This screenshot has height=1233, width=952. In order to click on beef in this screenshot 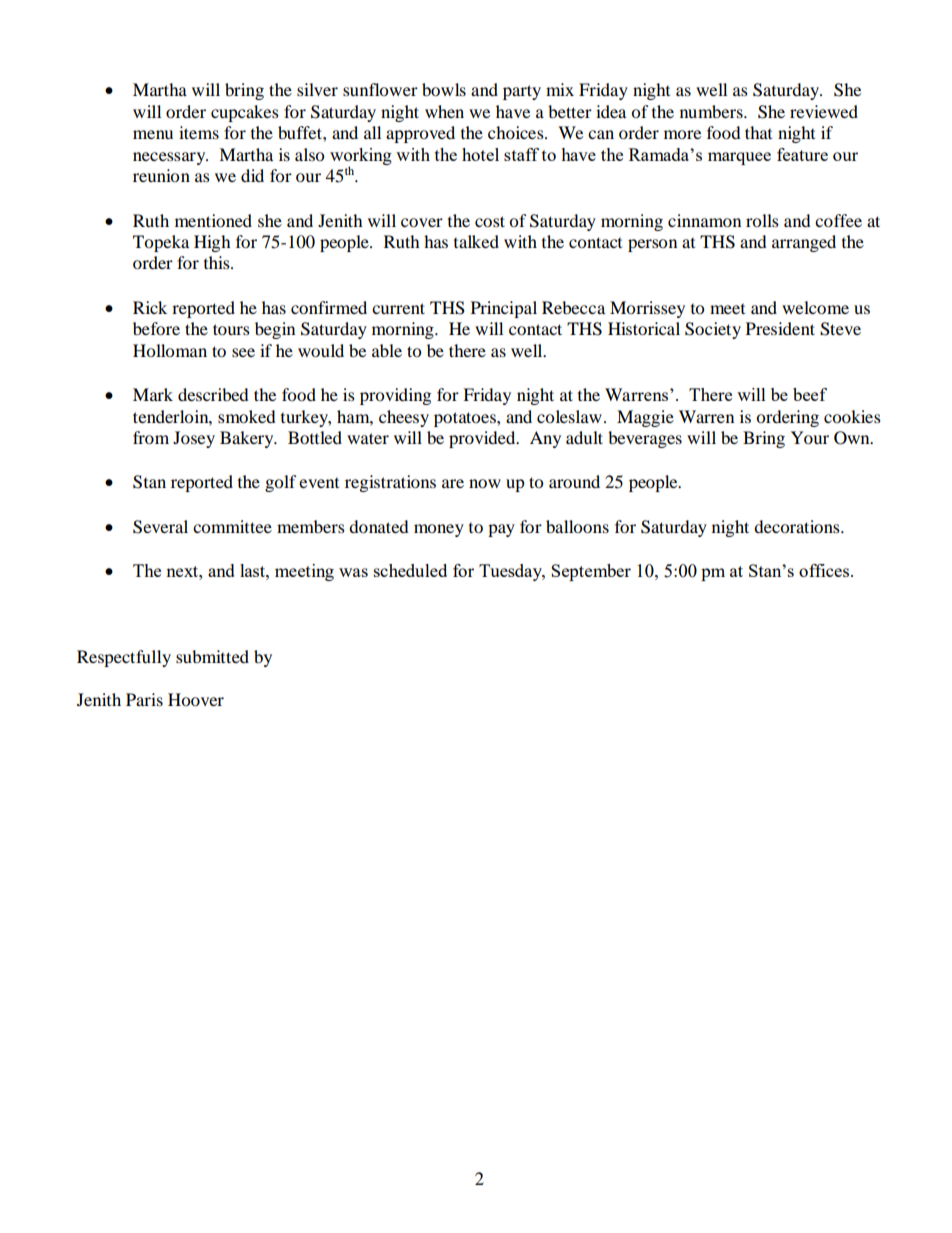, I will do `click(810, 394)`.
